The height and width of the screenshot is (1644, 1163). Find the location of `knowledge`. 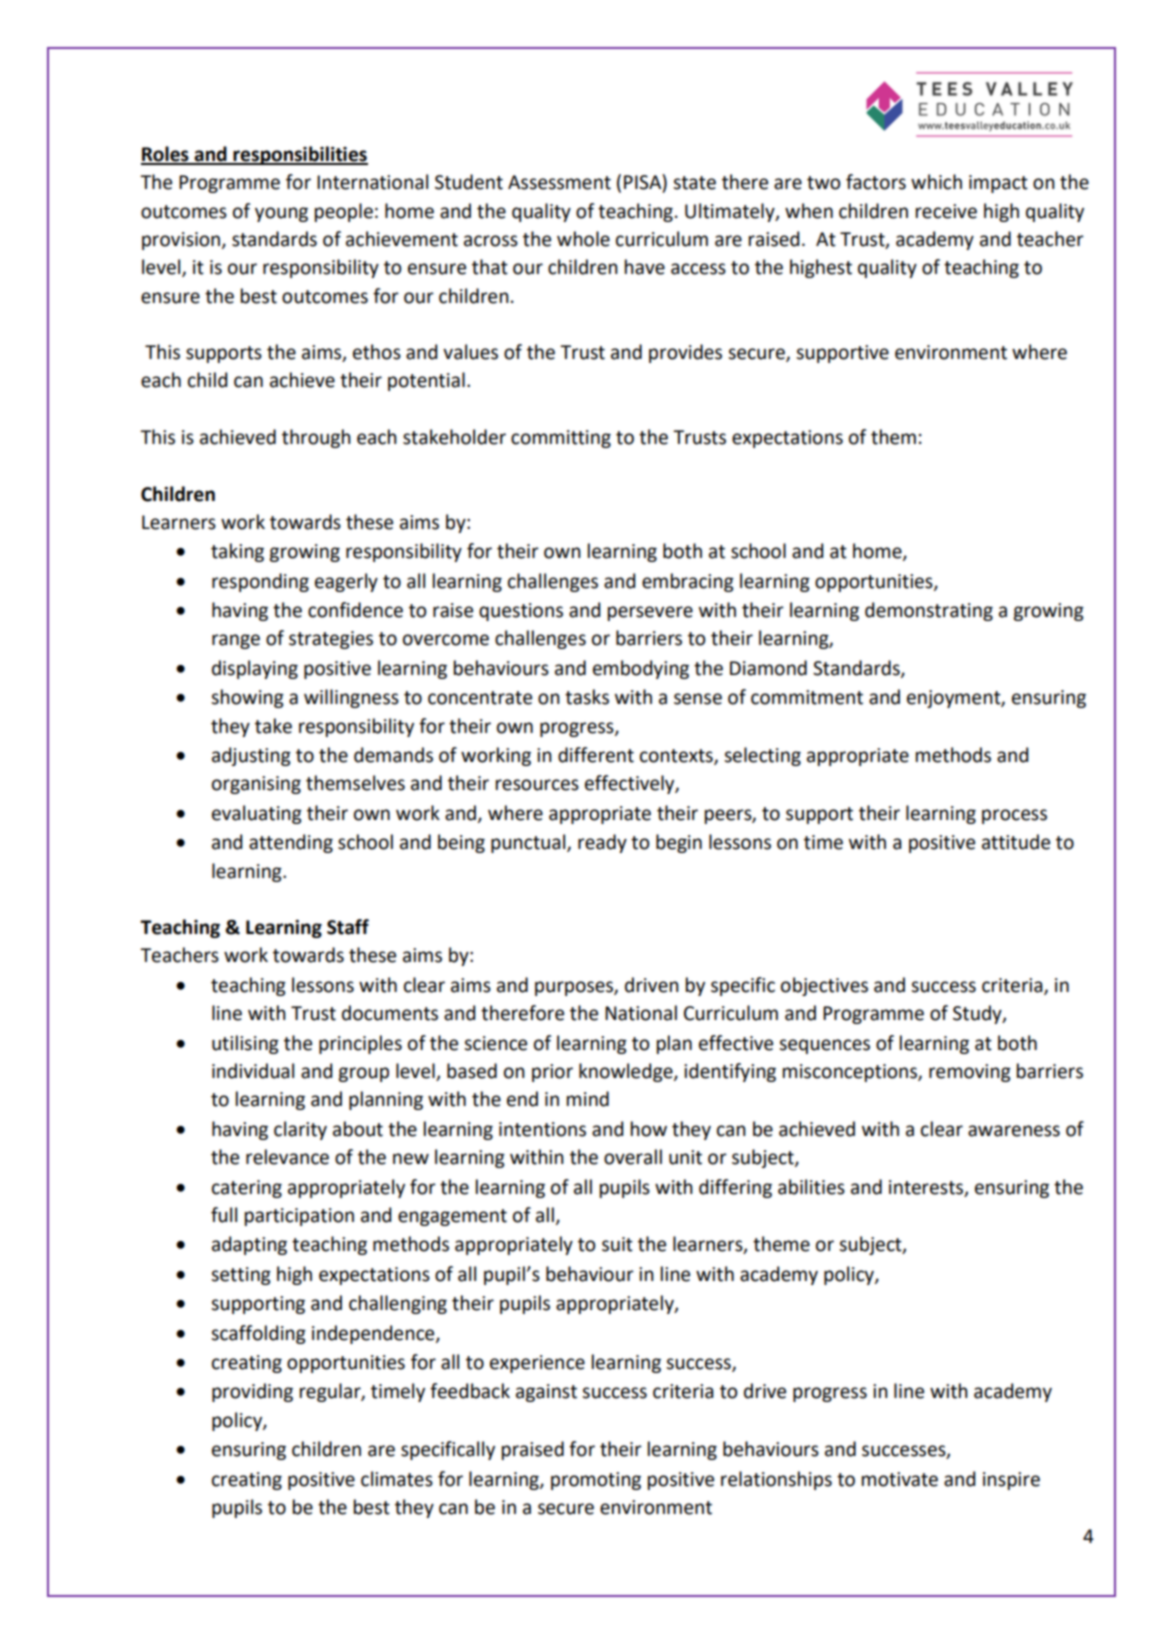

knowledge is located at coordinates (627, 1072).
